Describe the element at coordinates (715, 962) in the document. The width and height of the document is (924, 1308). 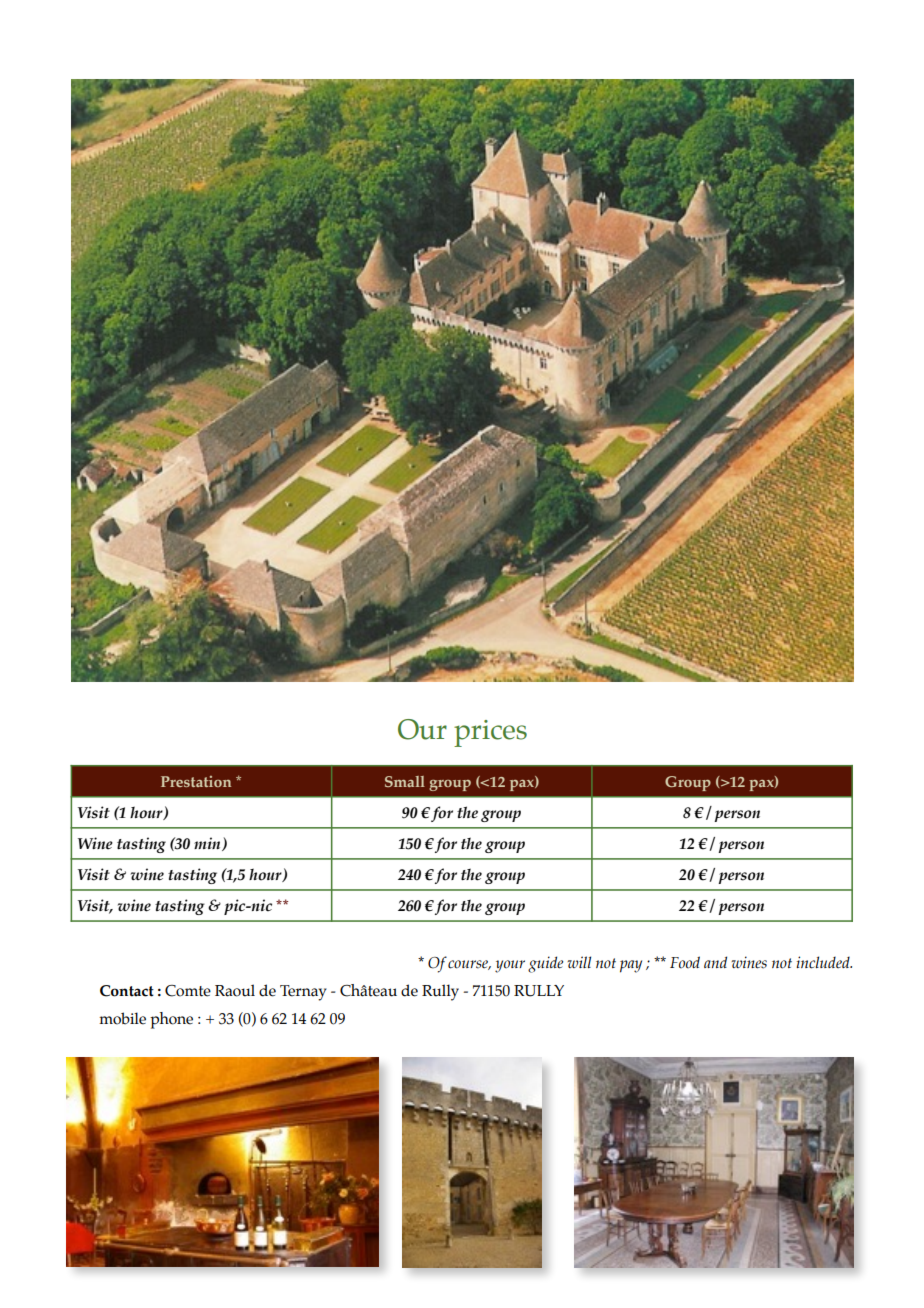
I see `and` at that location.
